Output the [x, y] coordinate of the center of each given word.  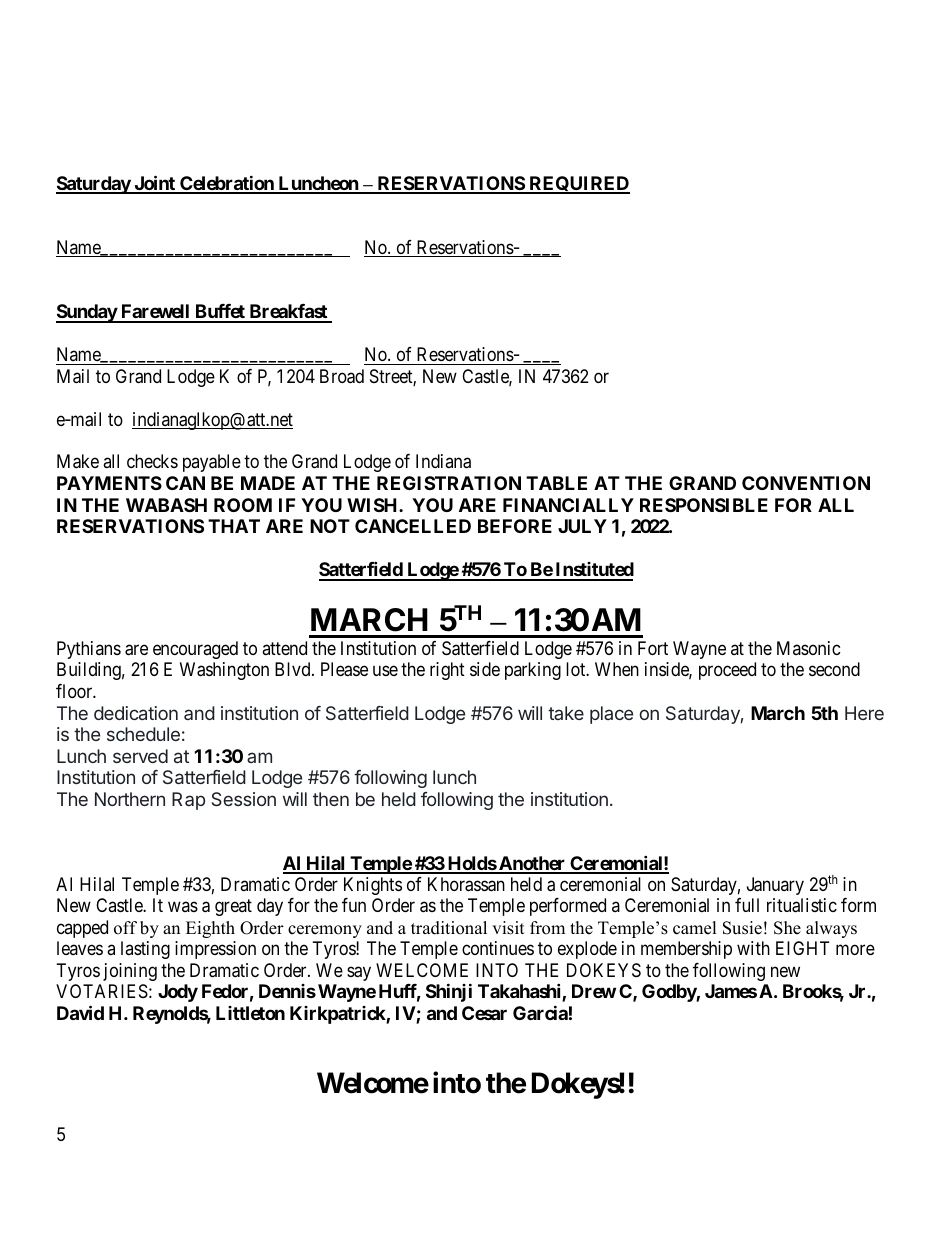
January [775, 886]
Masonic [809, 648]
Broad [342, 376]
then [331, 799]
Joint [154, 184]
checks [152, 461]
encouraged [195, 650]
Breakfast [288, 313]
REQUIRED [578, 185]
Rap [188, 801]
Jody [178, 993]
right [447, 671]
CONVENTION [806, 483]
